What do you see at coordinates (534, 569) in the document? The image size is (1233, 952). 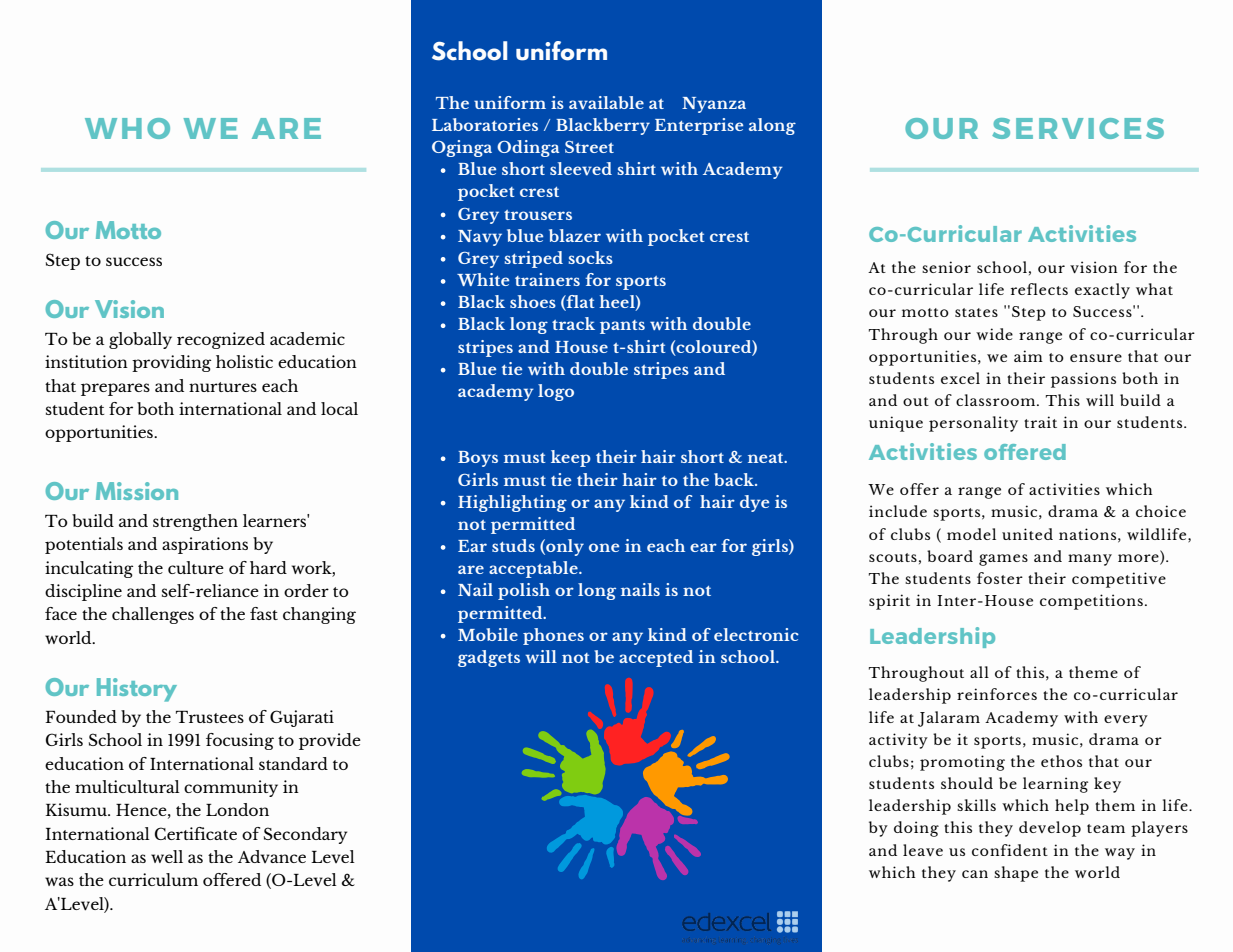 I see `acceptable` at bounding box center [534, 569].
